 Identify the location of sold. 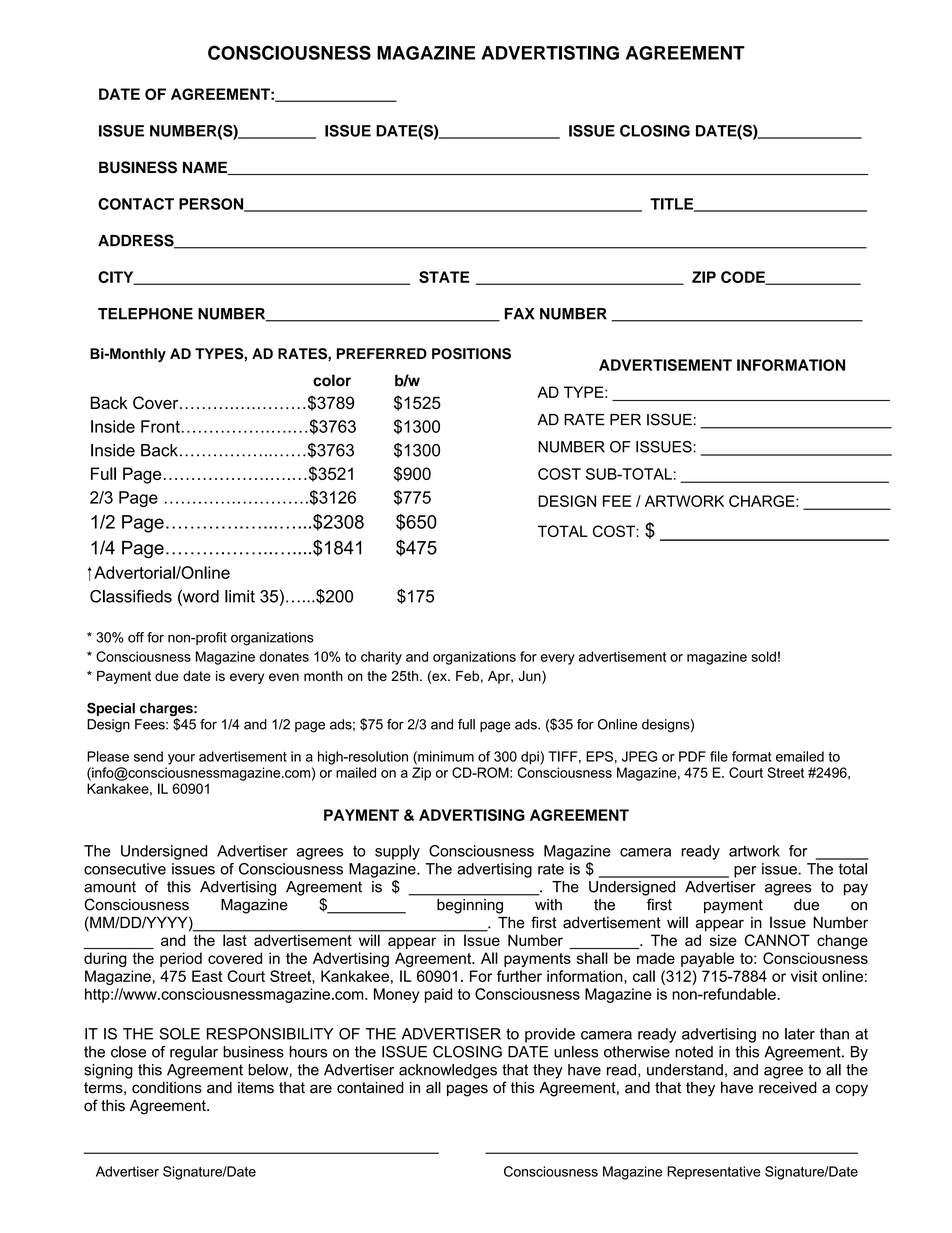
(763, 656).
